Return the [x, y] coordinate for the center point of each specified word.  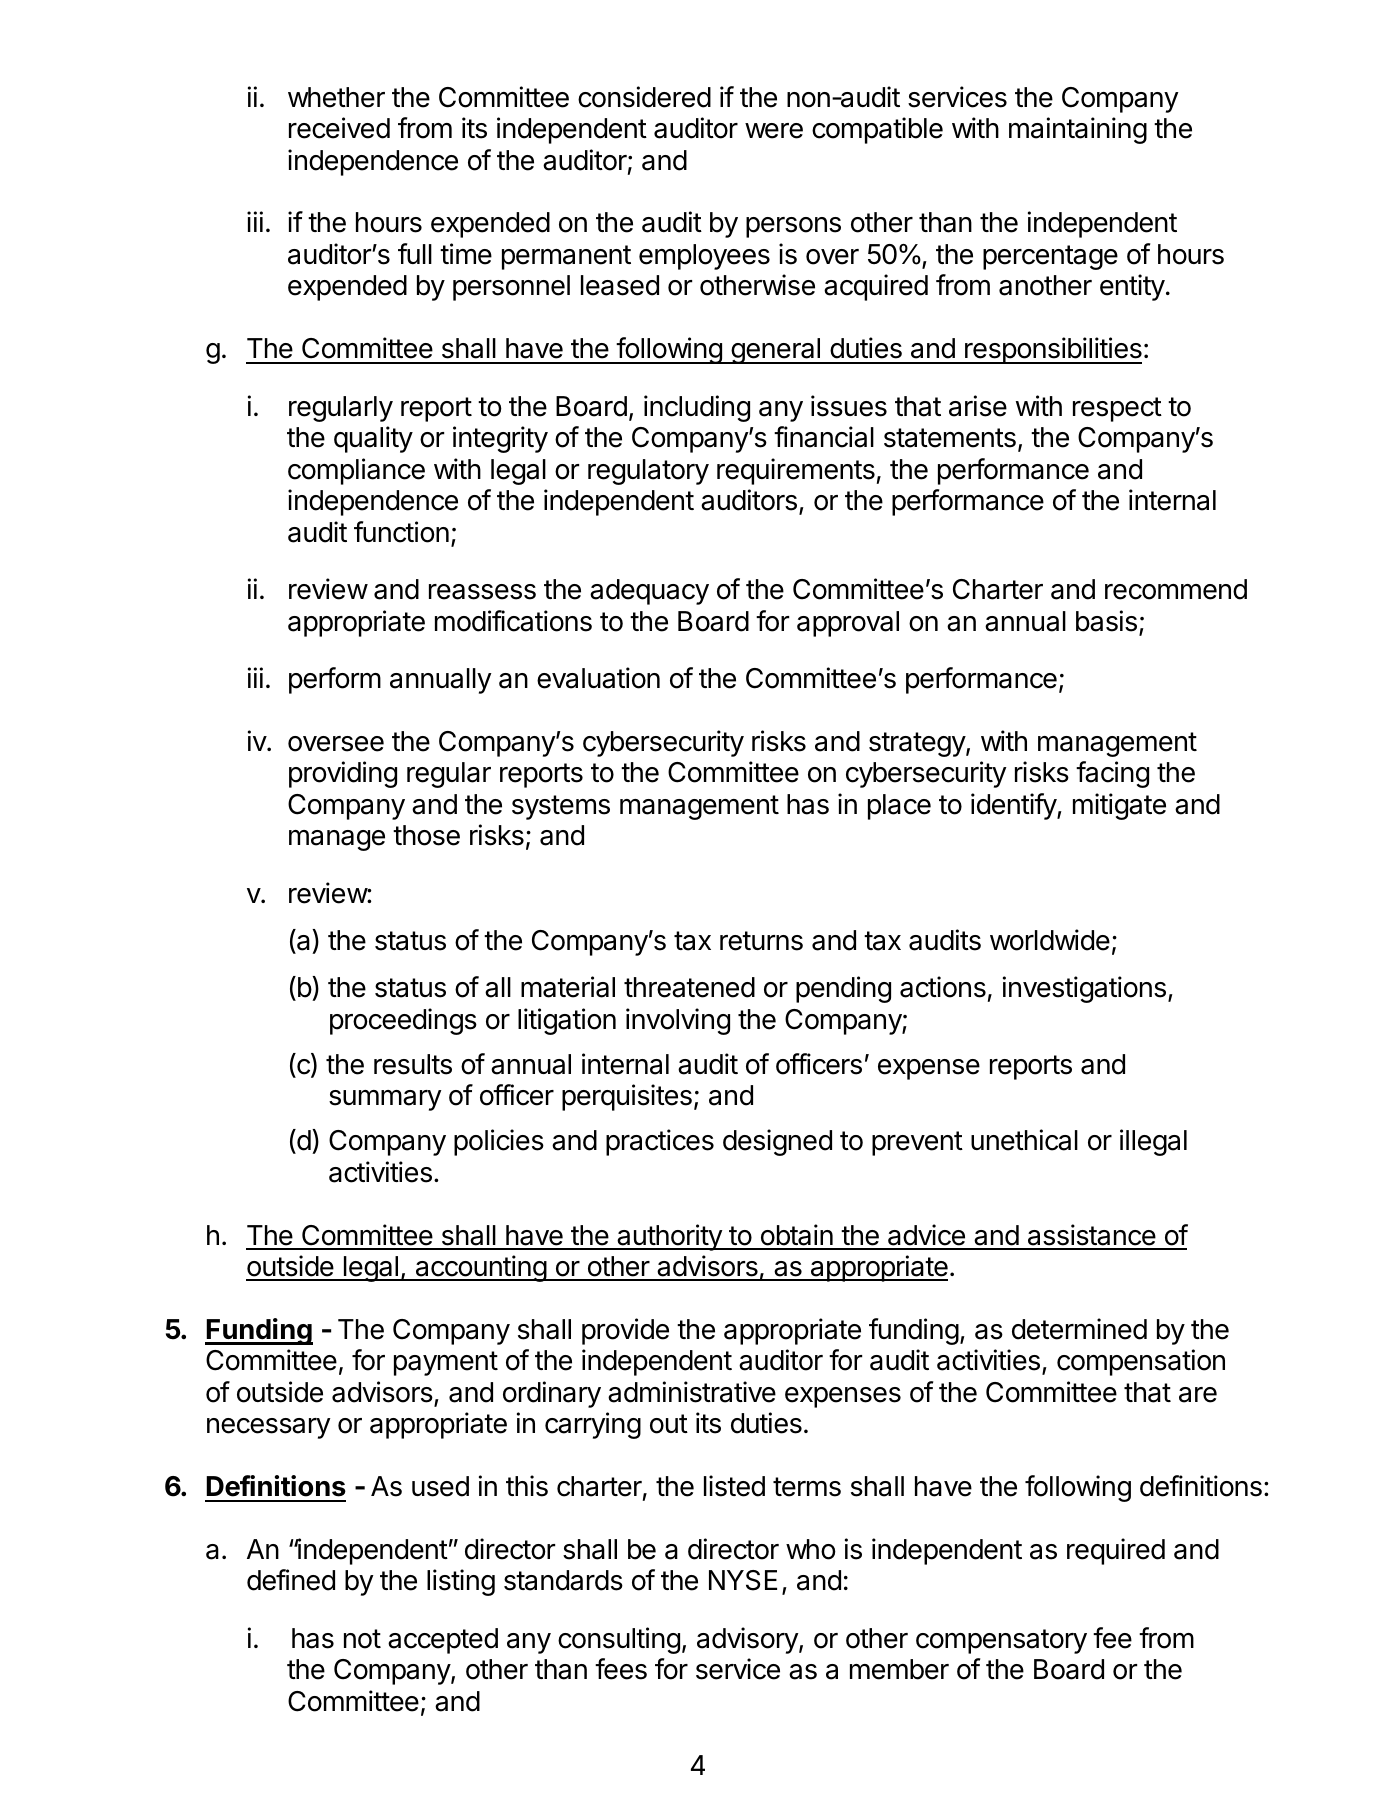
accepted [443, 1641]
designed [777, 1142]
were [774, 131]
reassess [482, 592]
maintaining [1078, 130]
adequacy [649, 592]
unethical [1024, 1140]
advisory [748, 1640]
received [339, 128]
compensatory [1001, 1641]
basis [1106, 621]
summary [385, 1100]
